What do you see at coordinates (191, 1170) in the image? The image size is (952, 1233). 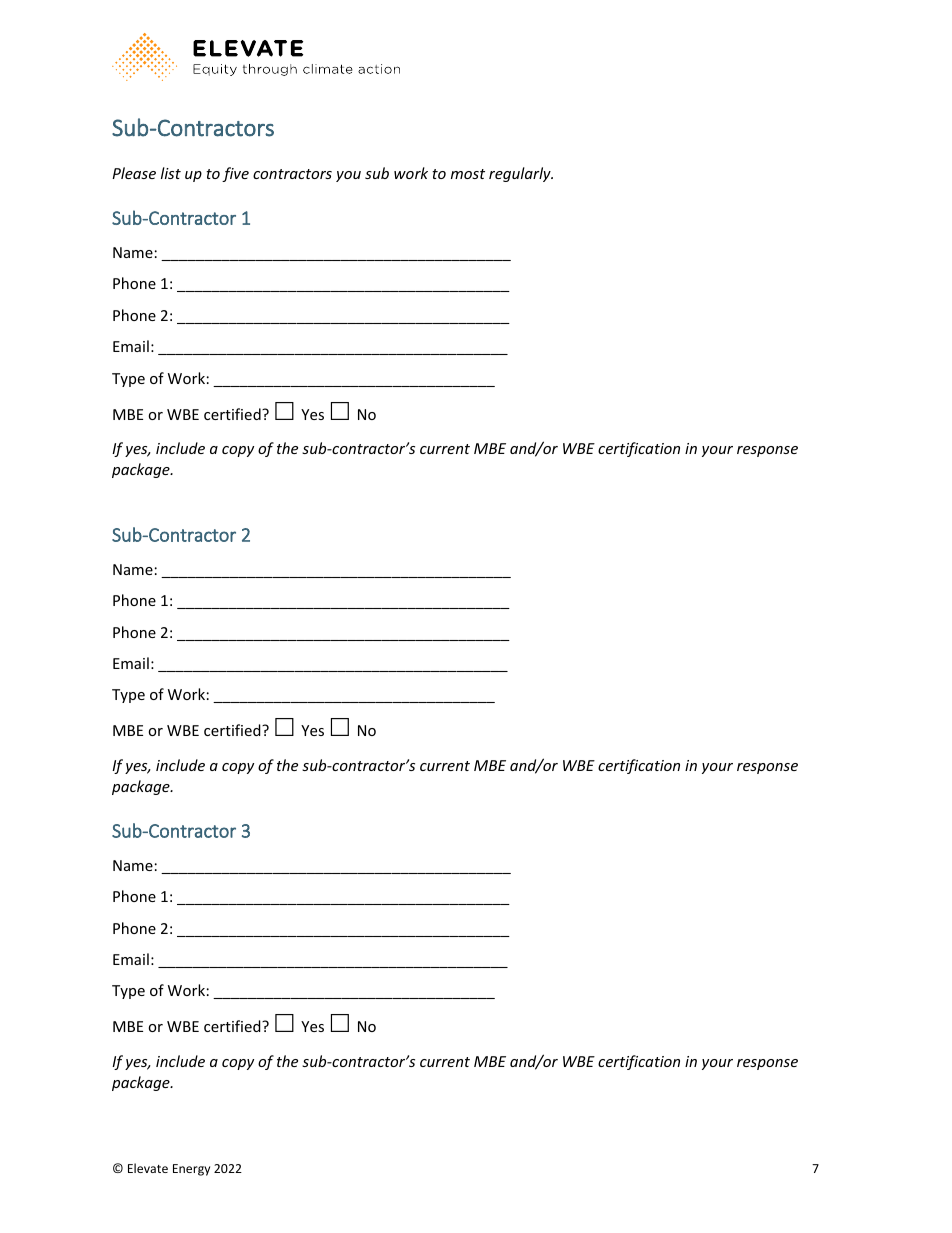 I see `Energy` at bounding box center [191, 1170].
